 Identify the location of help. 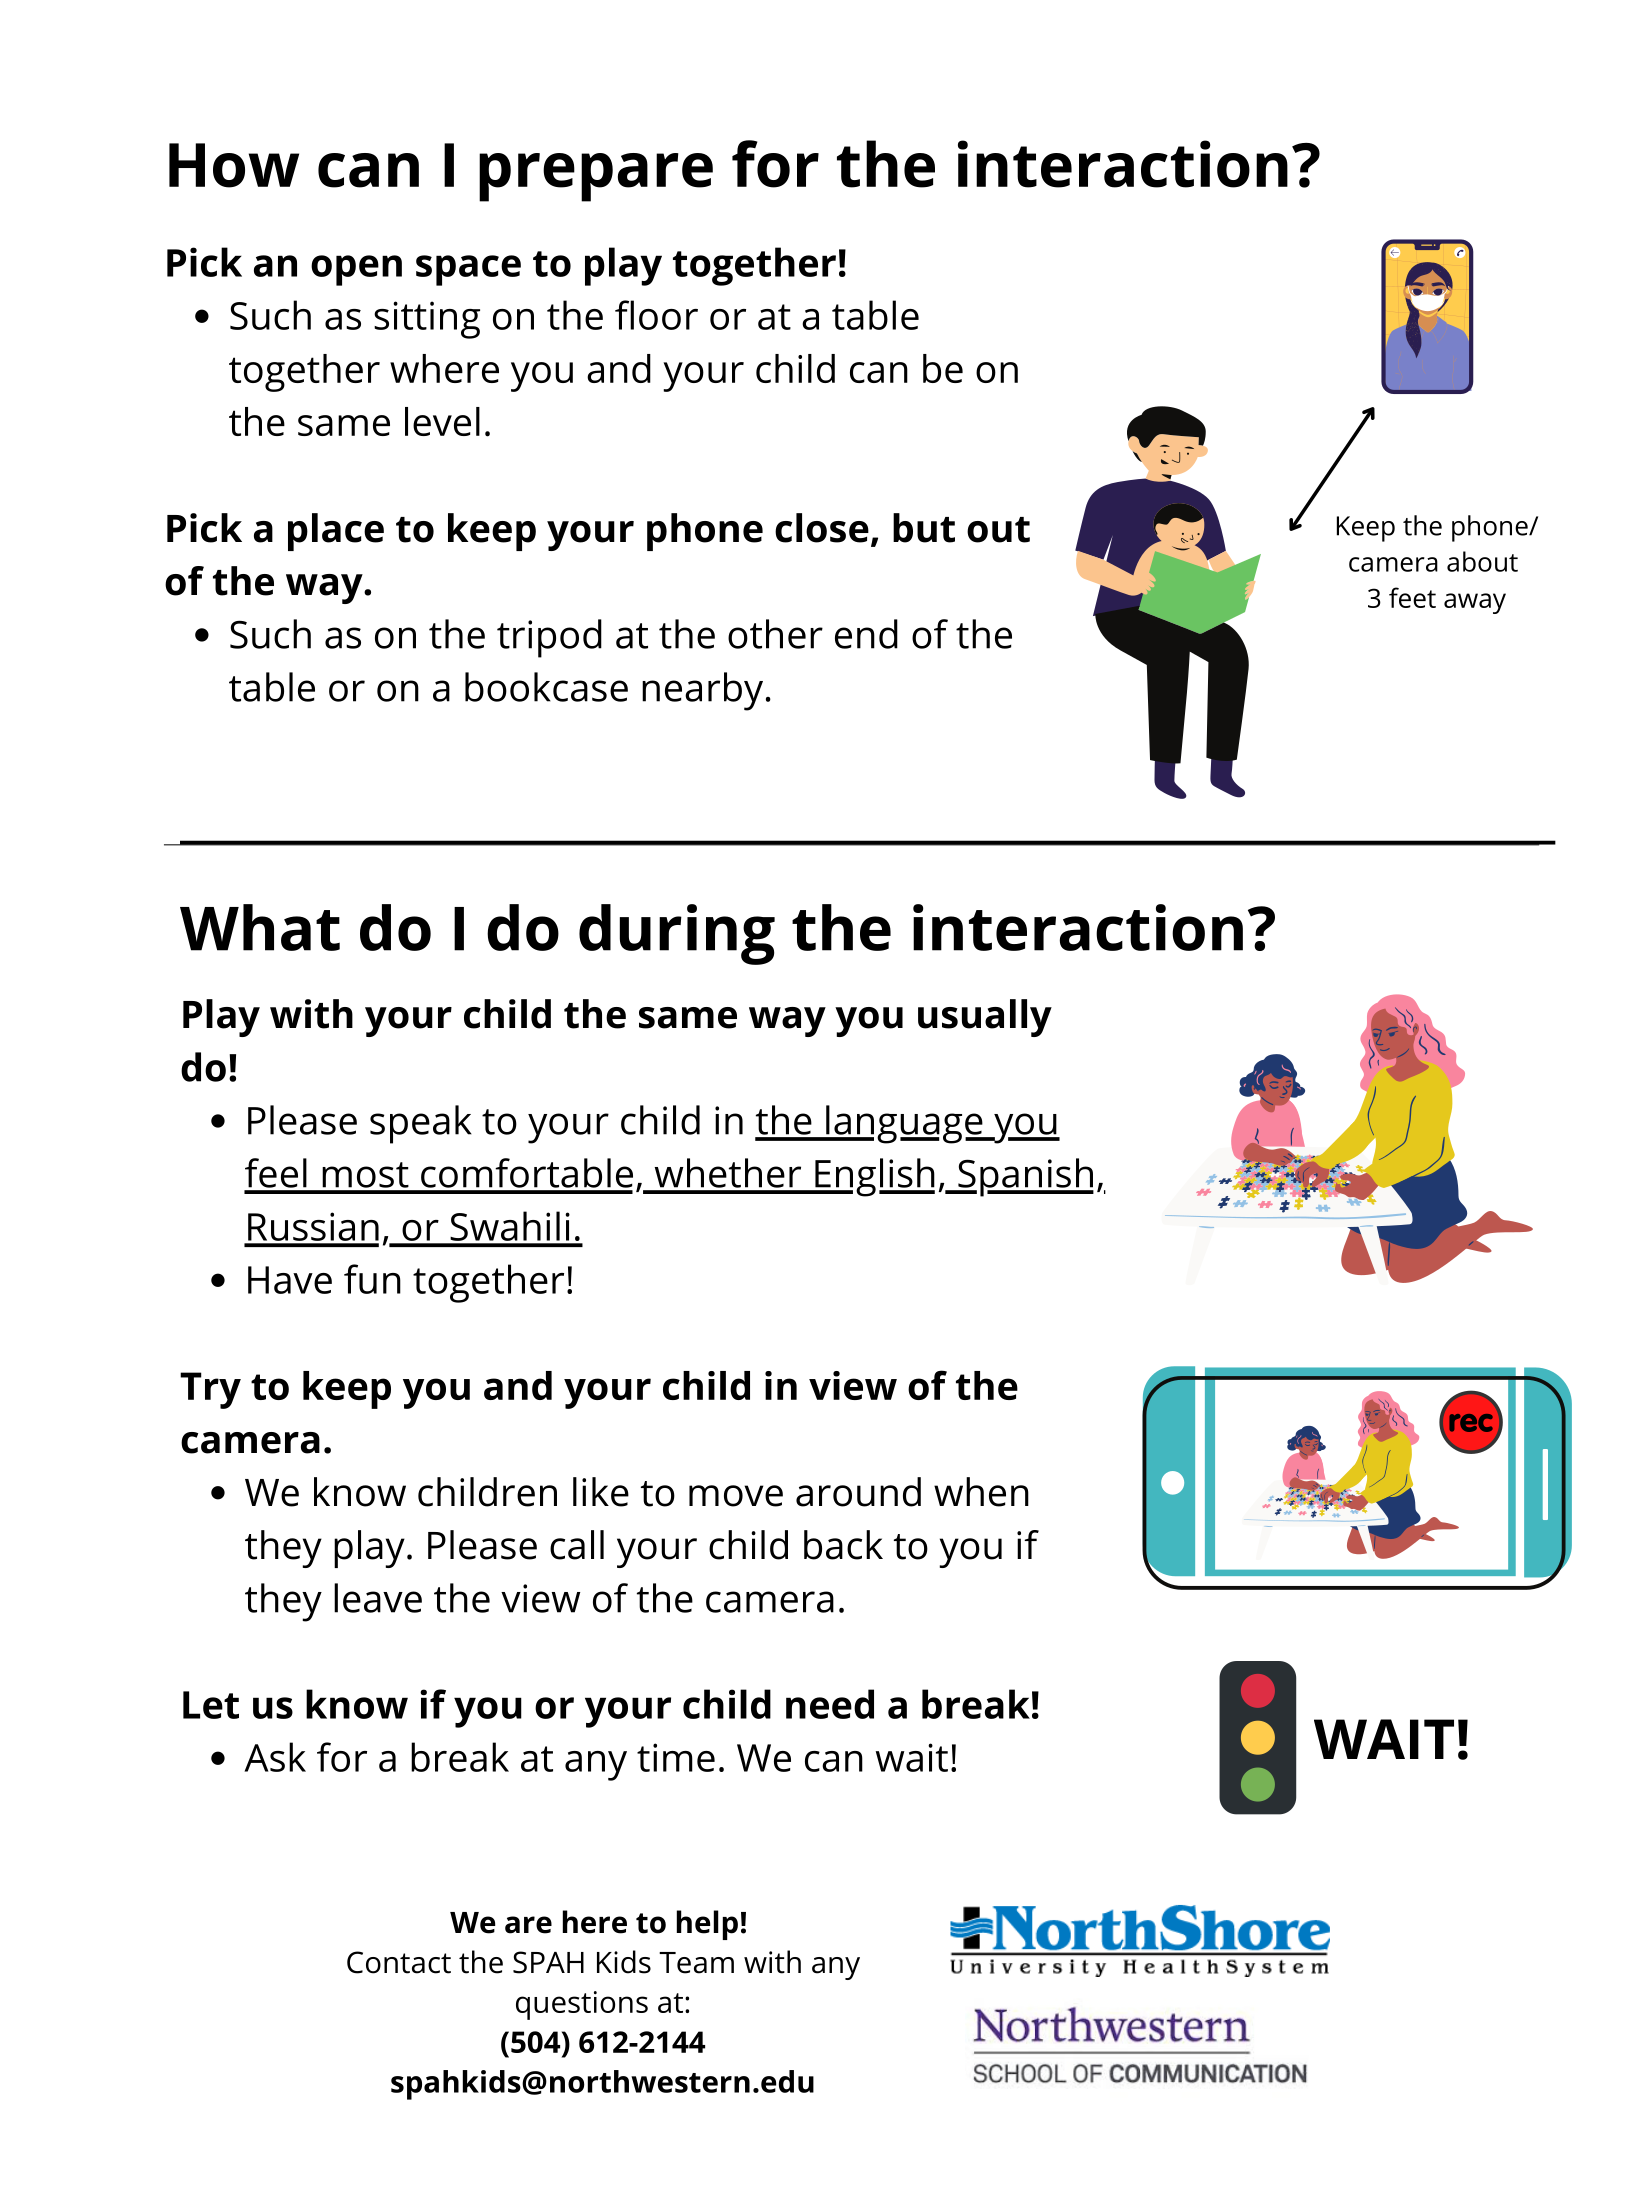
(707, 1925).
